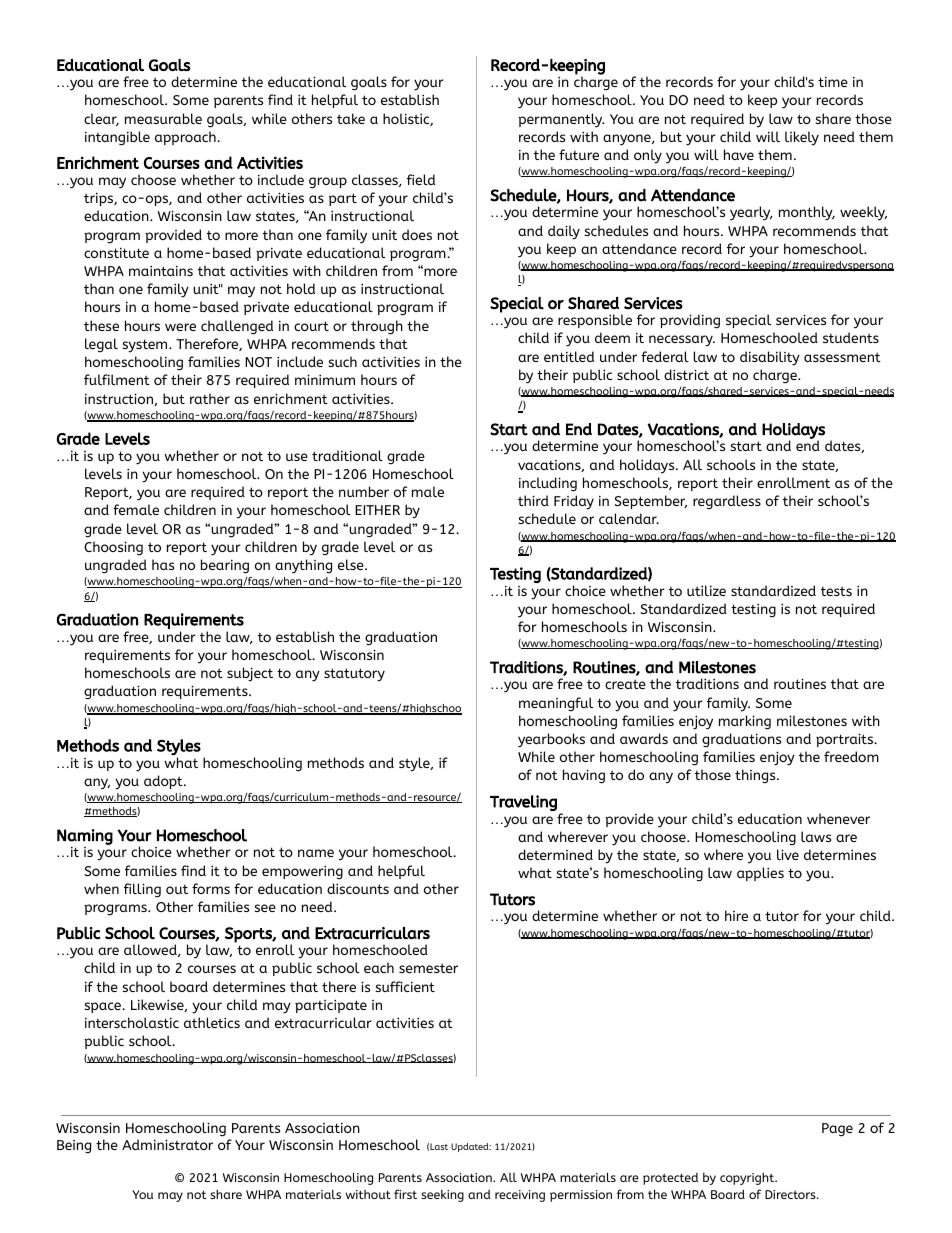  I want to click on rather, so click(210, 398).
